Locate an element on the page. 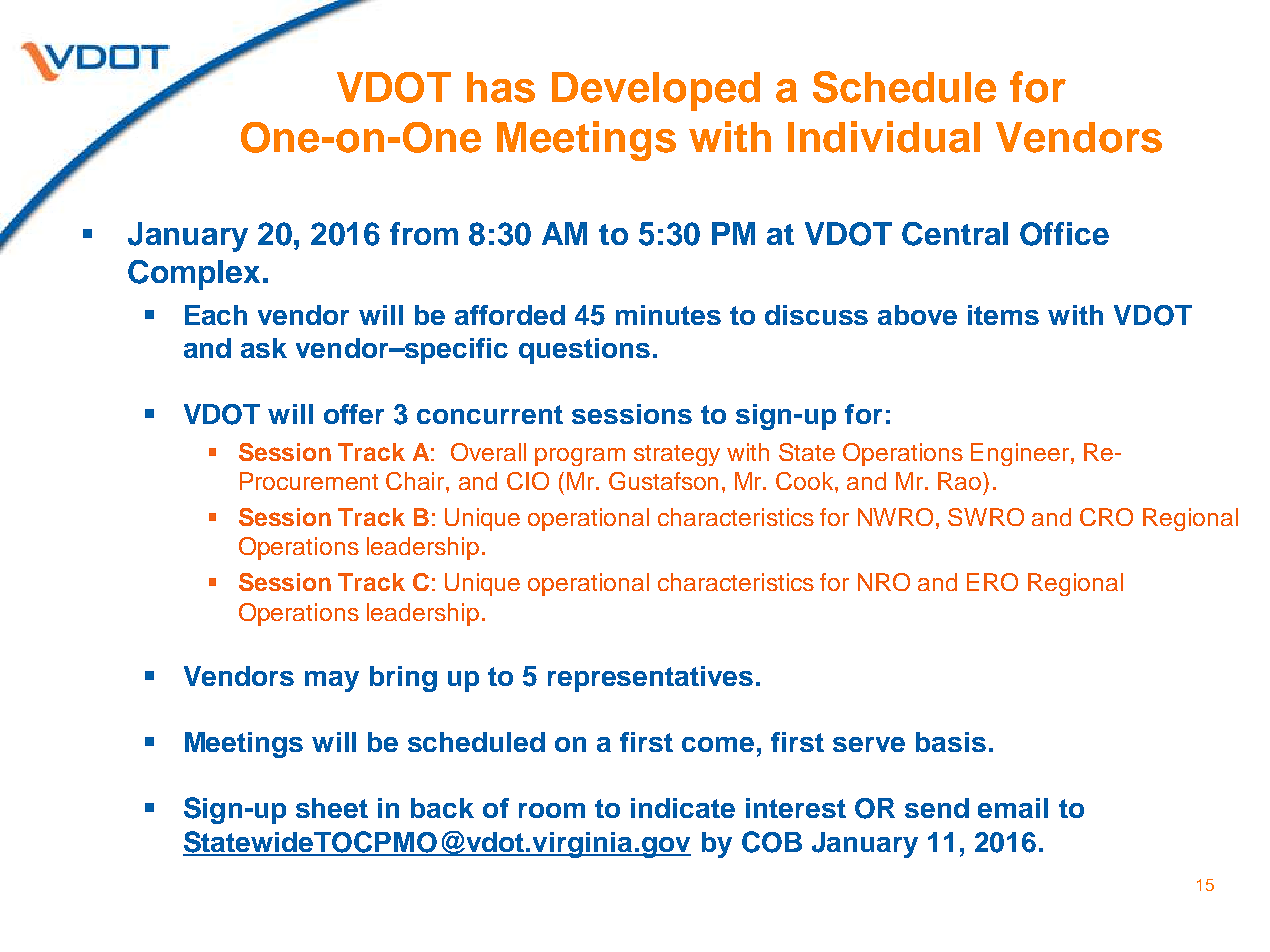 Image resolution: width=1270 pixels, height=952 pixels. has is located at coordinates (501, 87).
